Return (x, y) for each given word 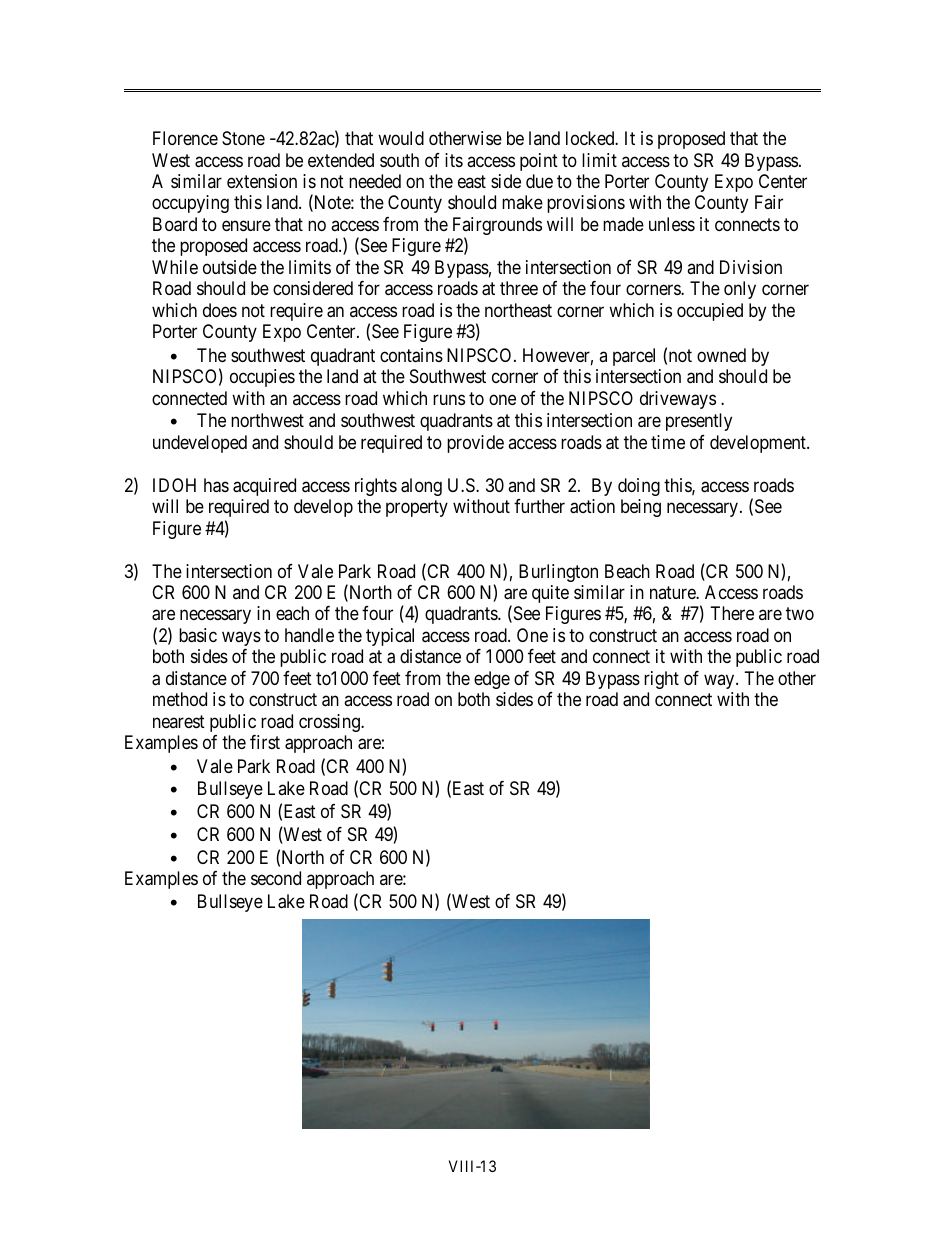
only (740, 290)
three (519, 288)
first (265, 742)
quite (550, 594)
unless (672, 224)
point (539, 162)
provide (475, 444)
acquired (264, 487)
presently (699, 422)
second (276, 878)
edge (492, 680)
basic (198, 635)
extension (262, 181)
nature (673, 592)
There (732, 613)
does (220, 310)
